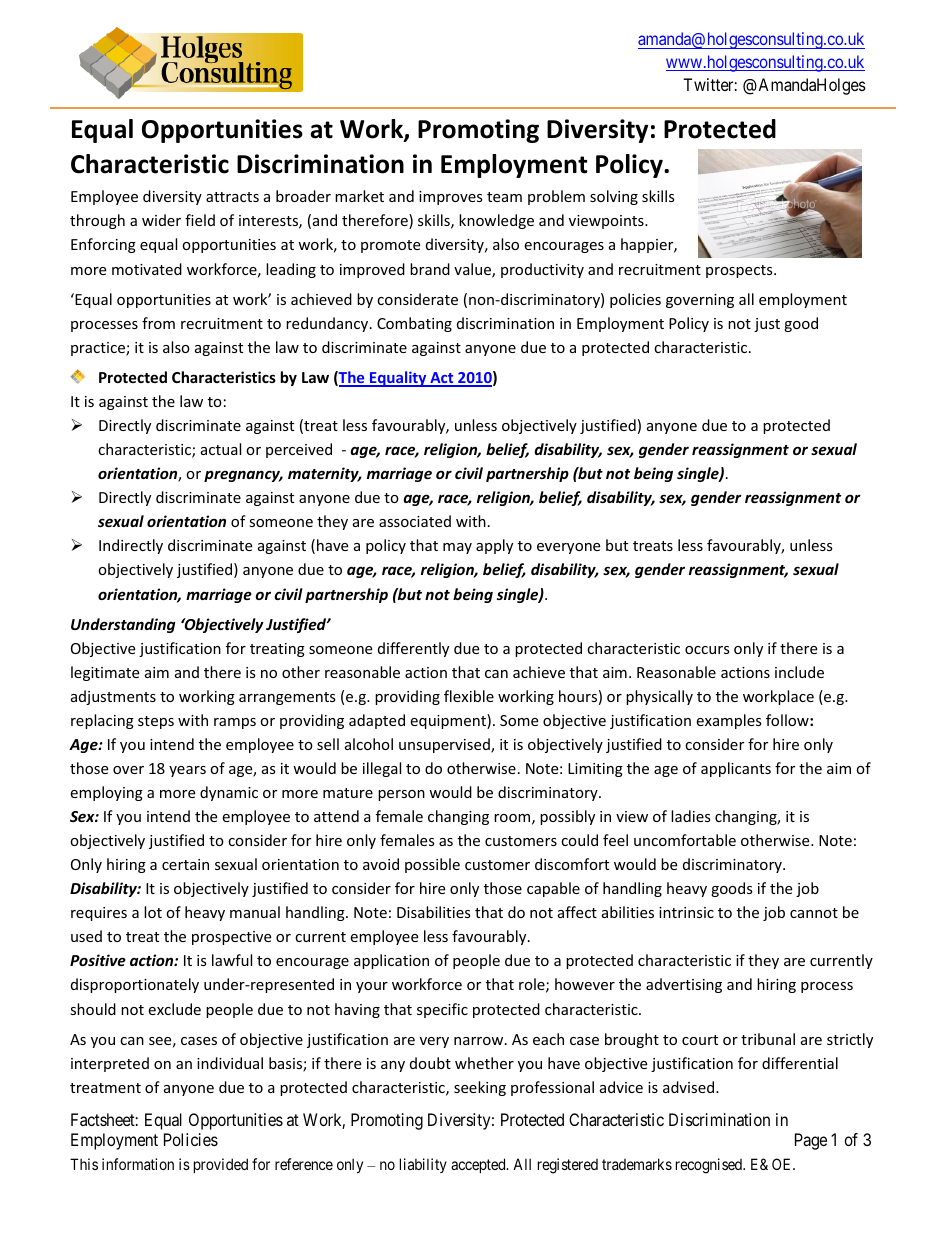 The image size is (952, 1233). What do you see at coordinates (479, 1165) in the screenshot?
I see `accepted` at bounding box center [479, 1165].
